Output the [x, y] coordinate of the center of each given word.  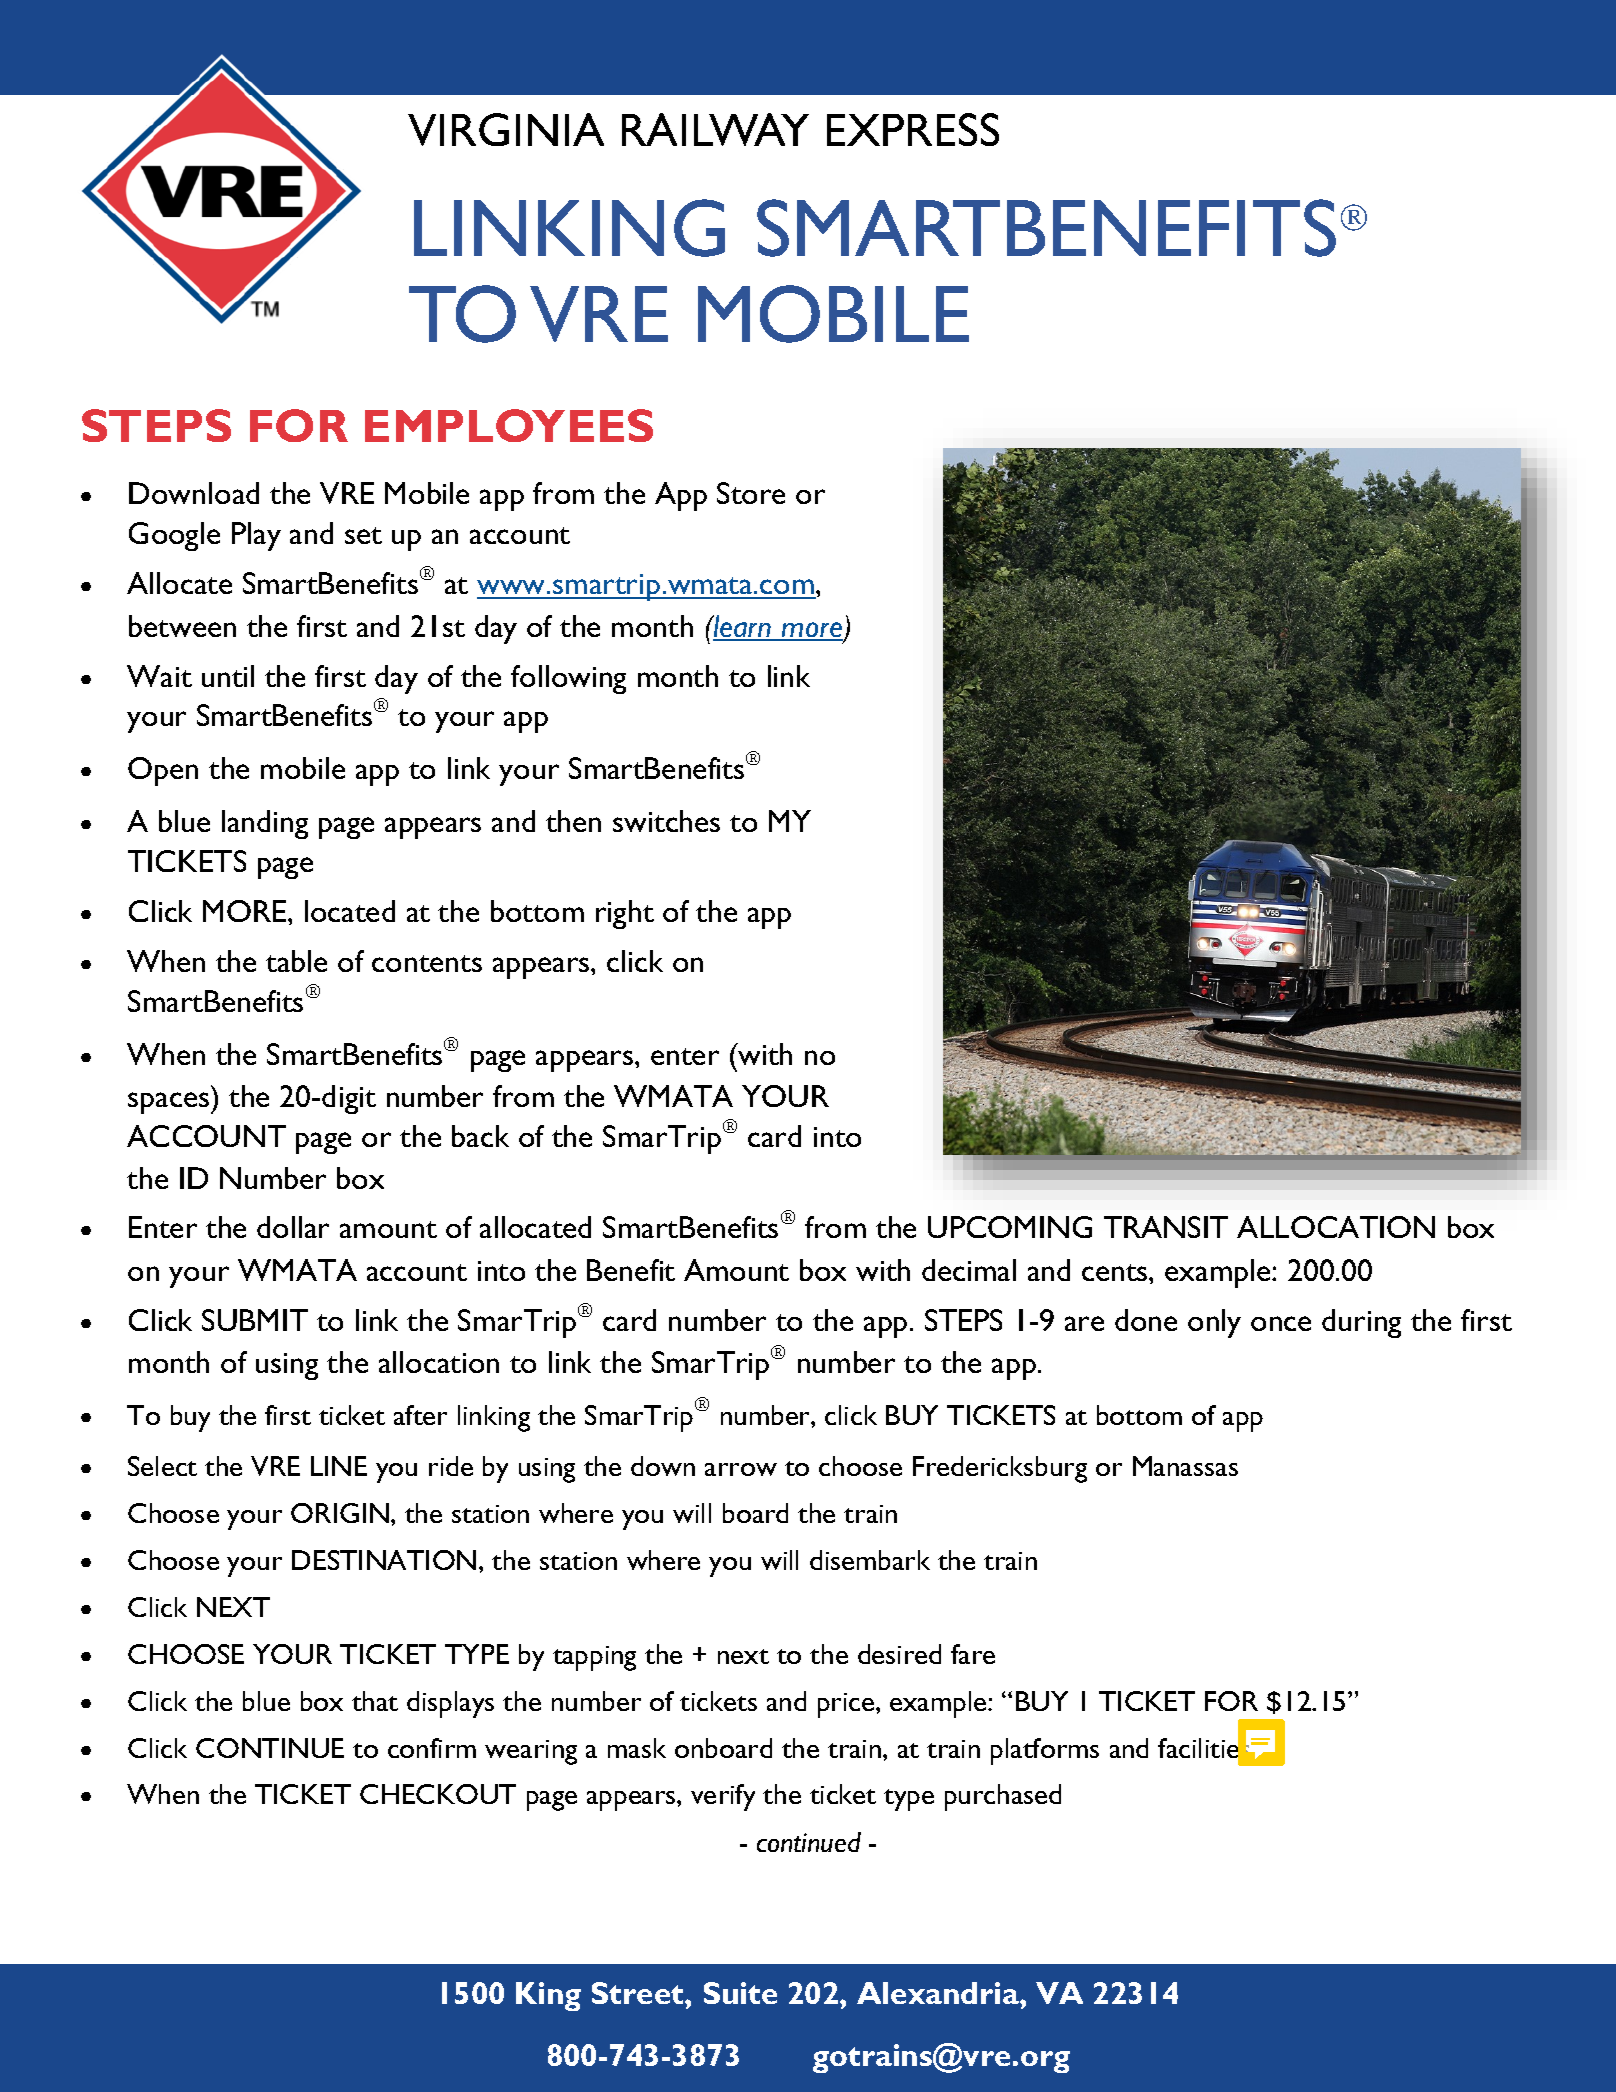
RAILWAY [715, 129]
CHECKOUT [438, 1794]
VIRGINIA [506, 129]
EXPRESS [913, 129]
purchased [1003, 1797]
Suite [740, 1993]
